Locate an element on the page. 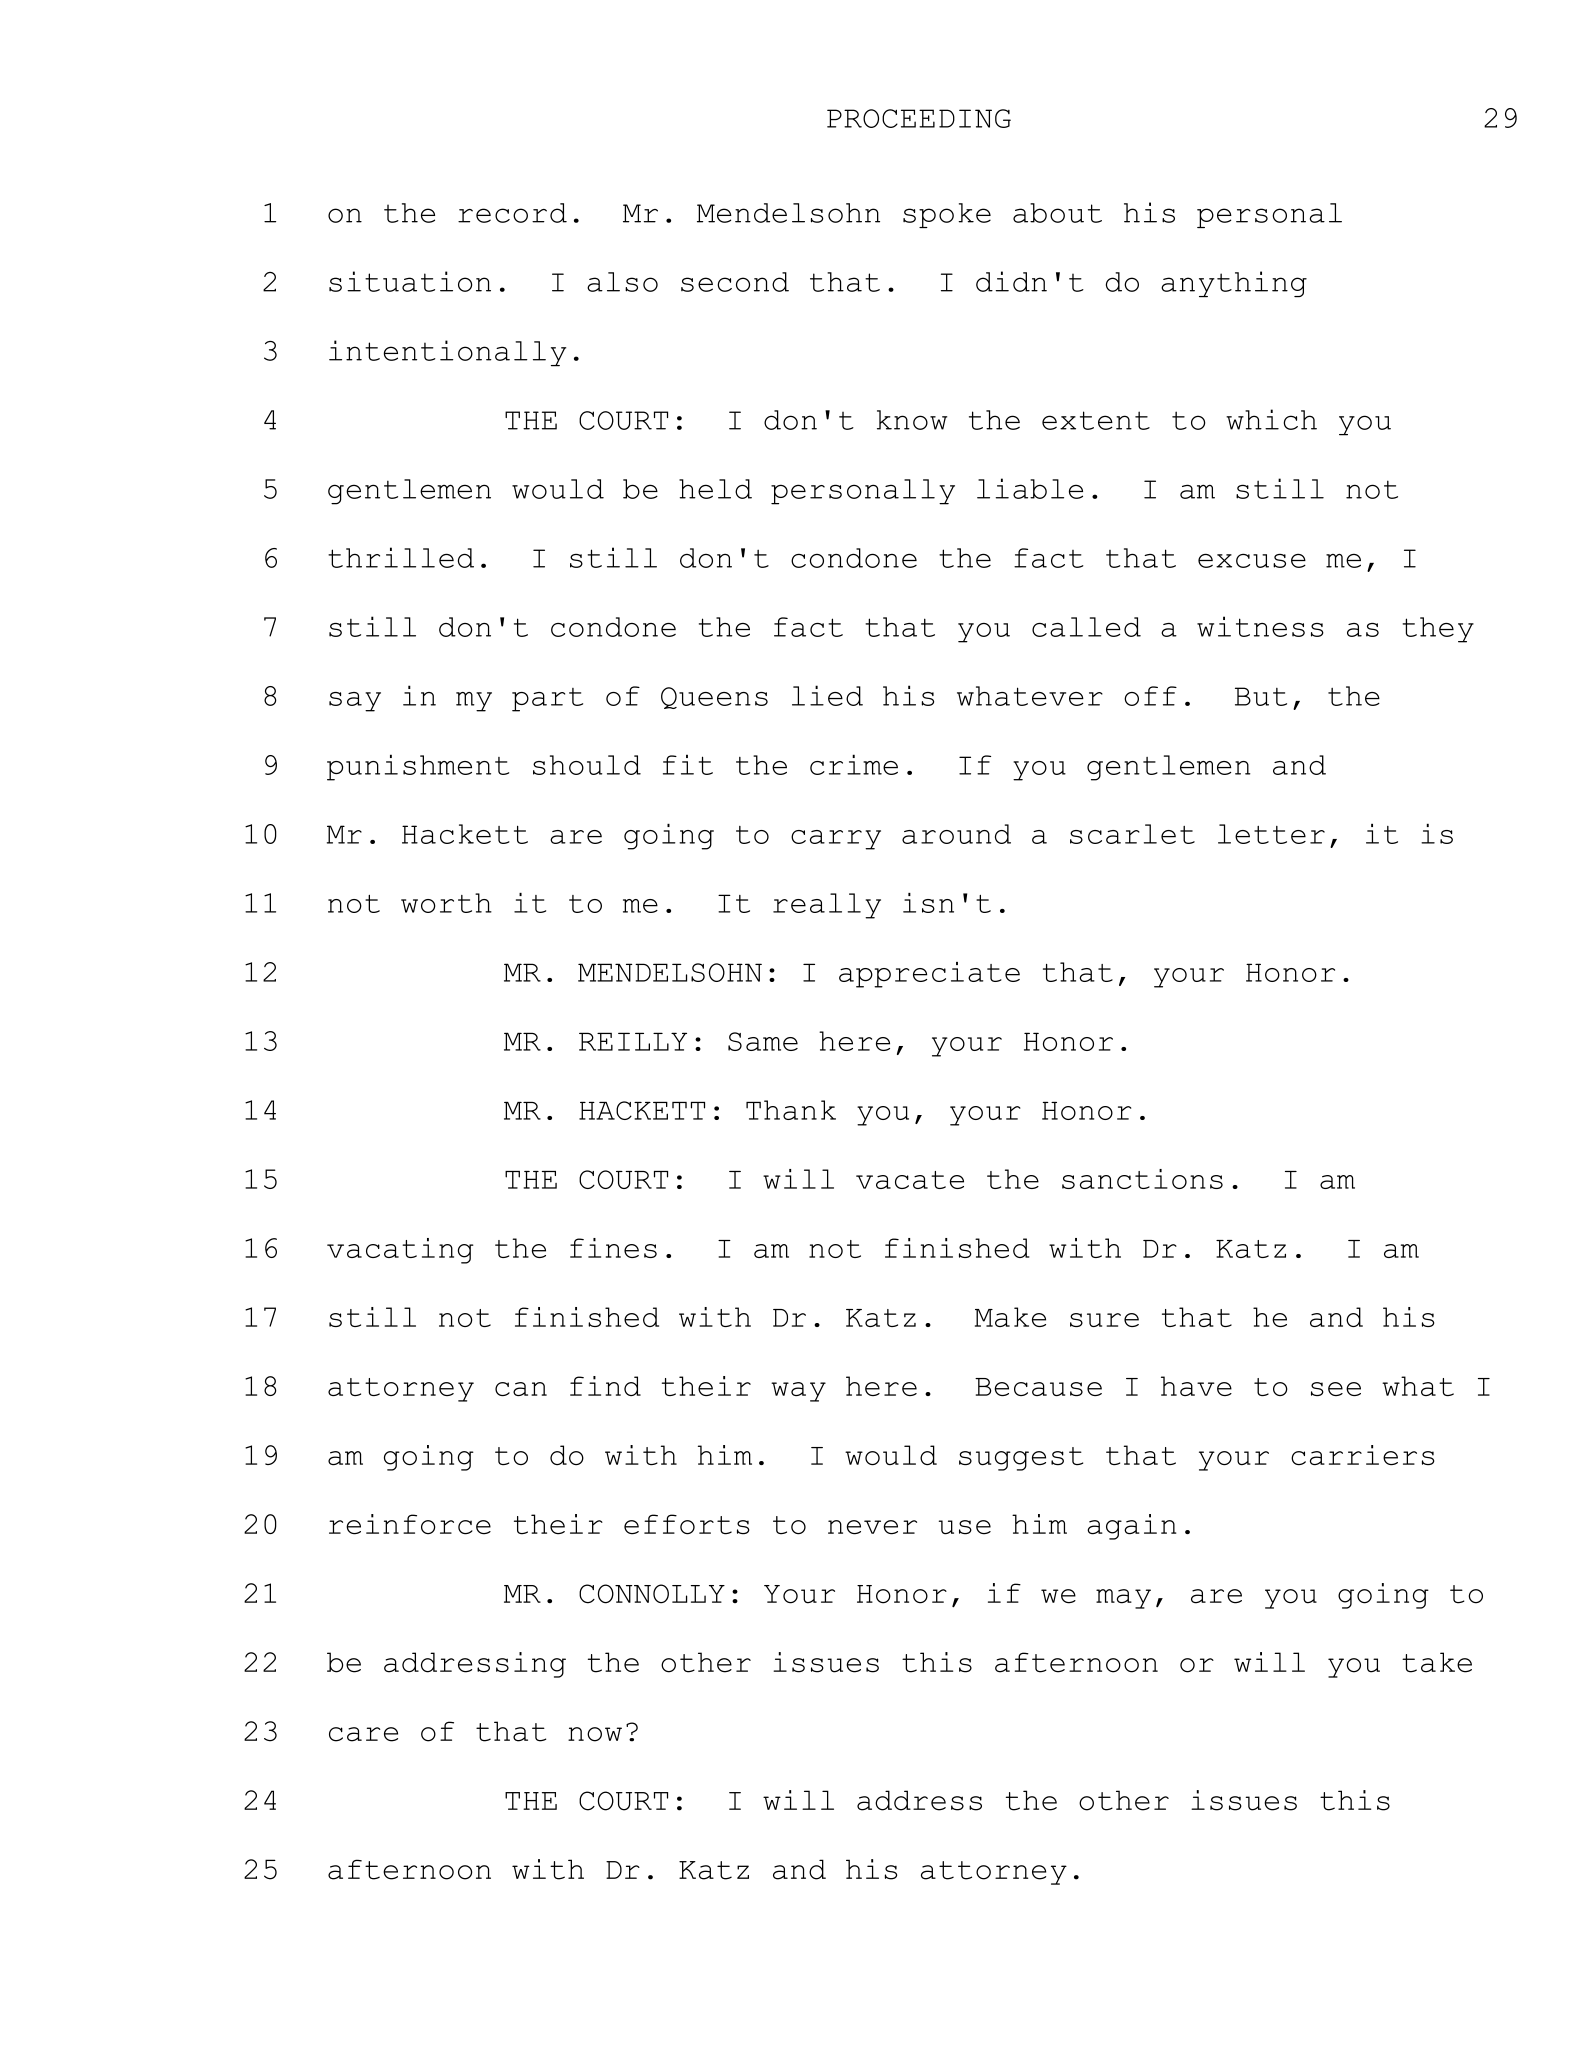 The image size is (1585, 2052). anything is located at coordinates (1234, 284).
